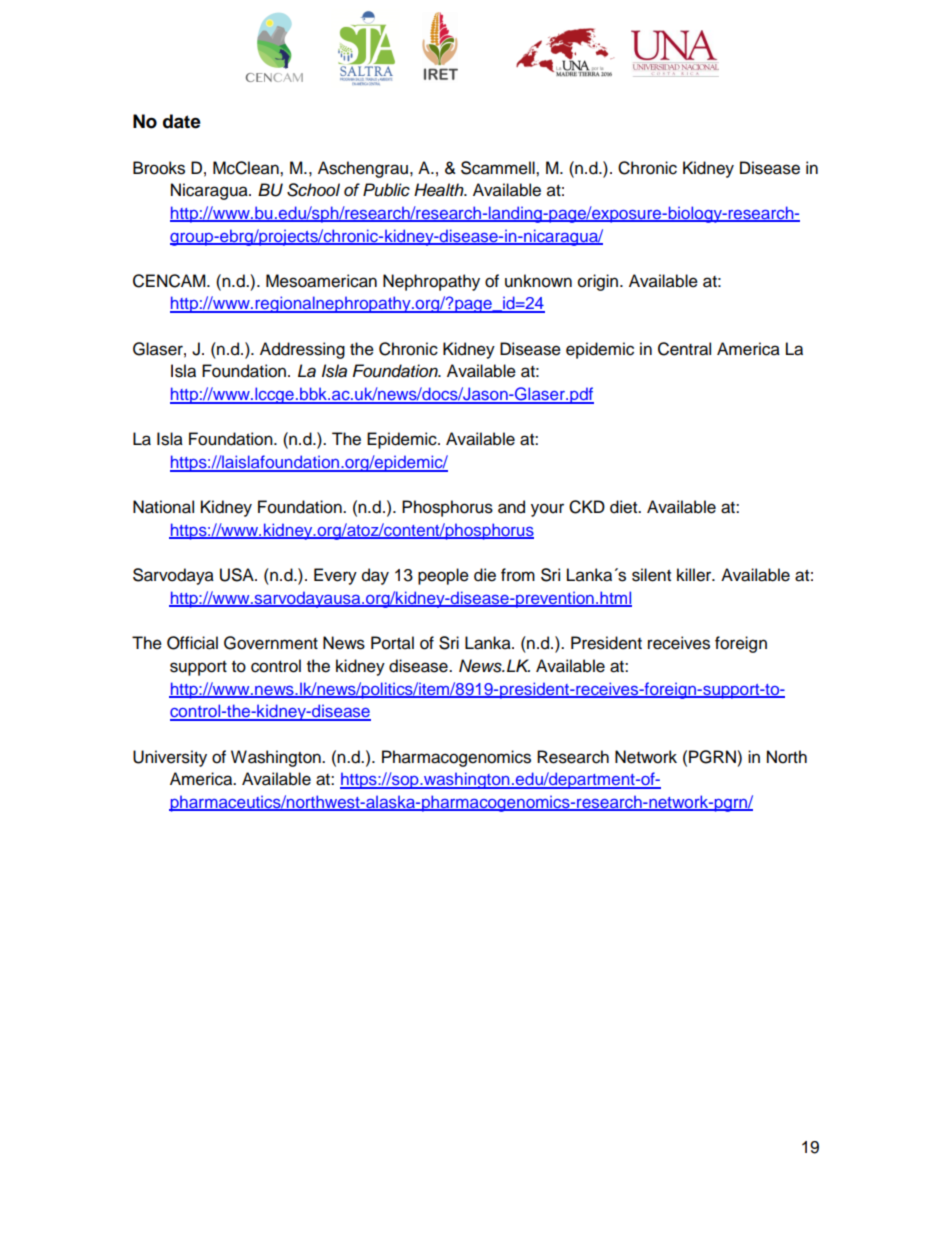  I want to click on Health, so click(440, 190).
